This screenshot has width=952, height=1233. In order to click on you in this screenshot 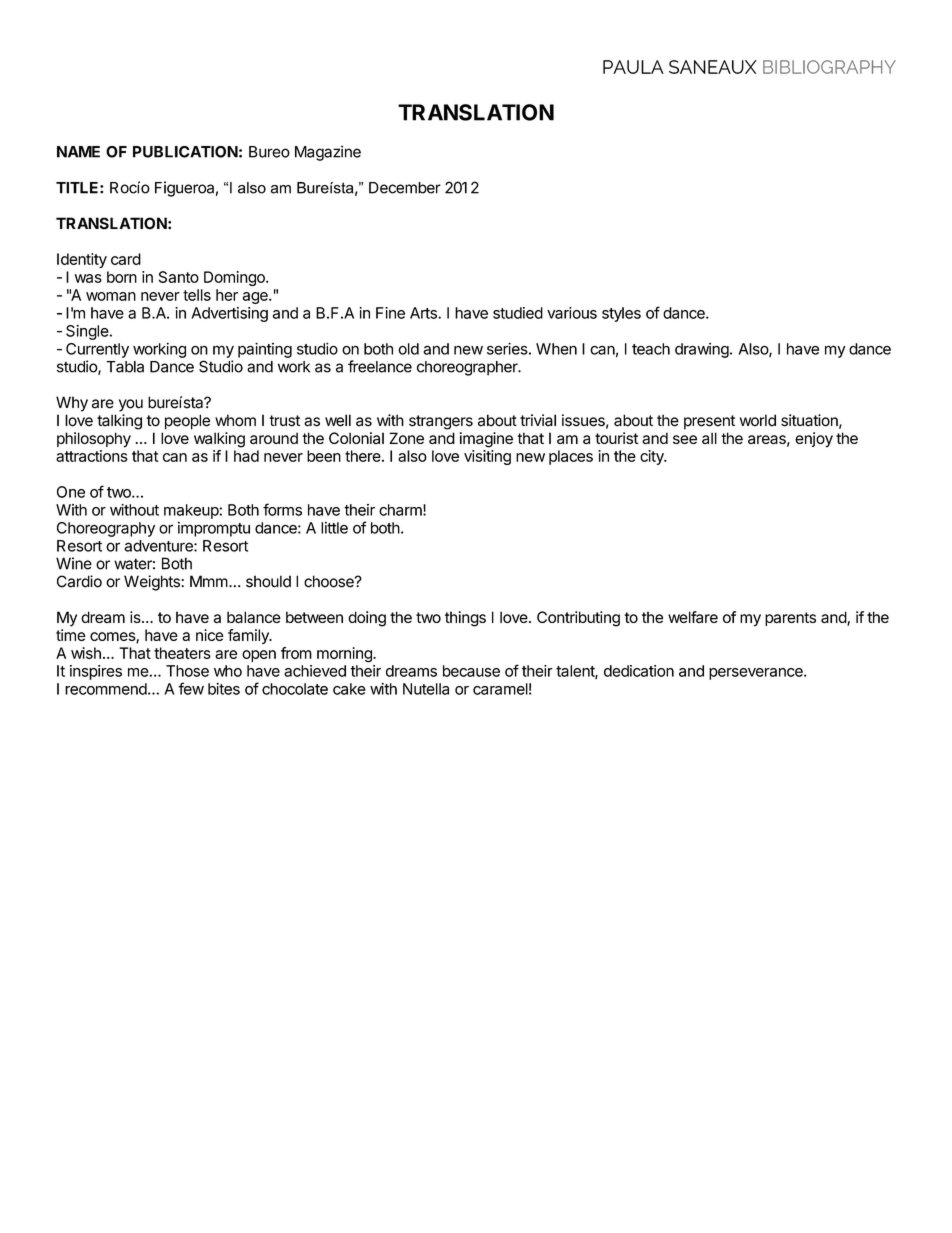, I will do `click(131, 405)`.
